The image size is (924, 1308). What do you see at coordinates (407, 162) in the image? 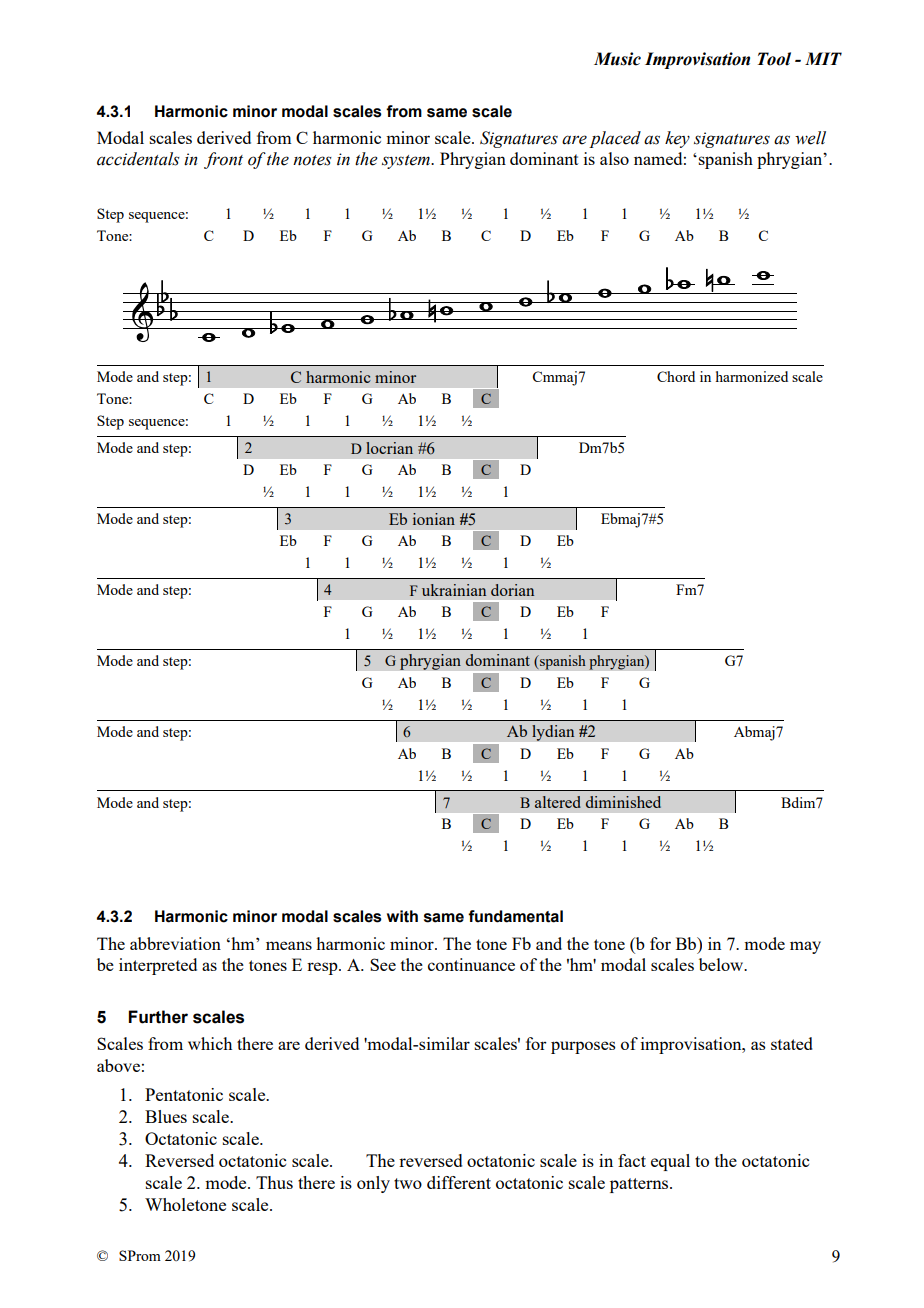
I see `system` at bounding box center [407, 162].
